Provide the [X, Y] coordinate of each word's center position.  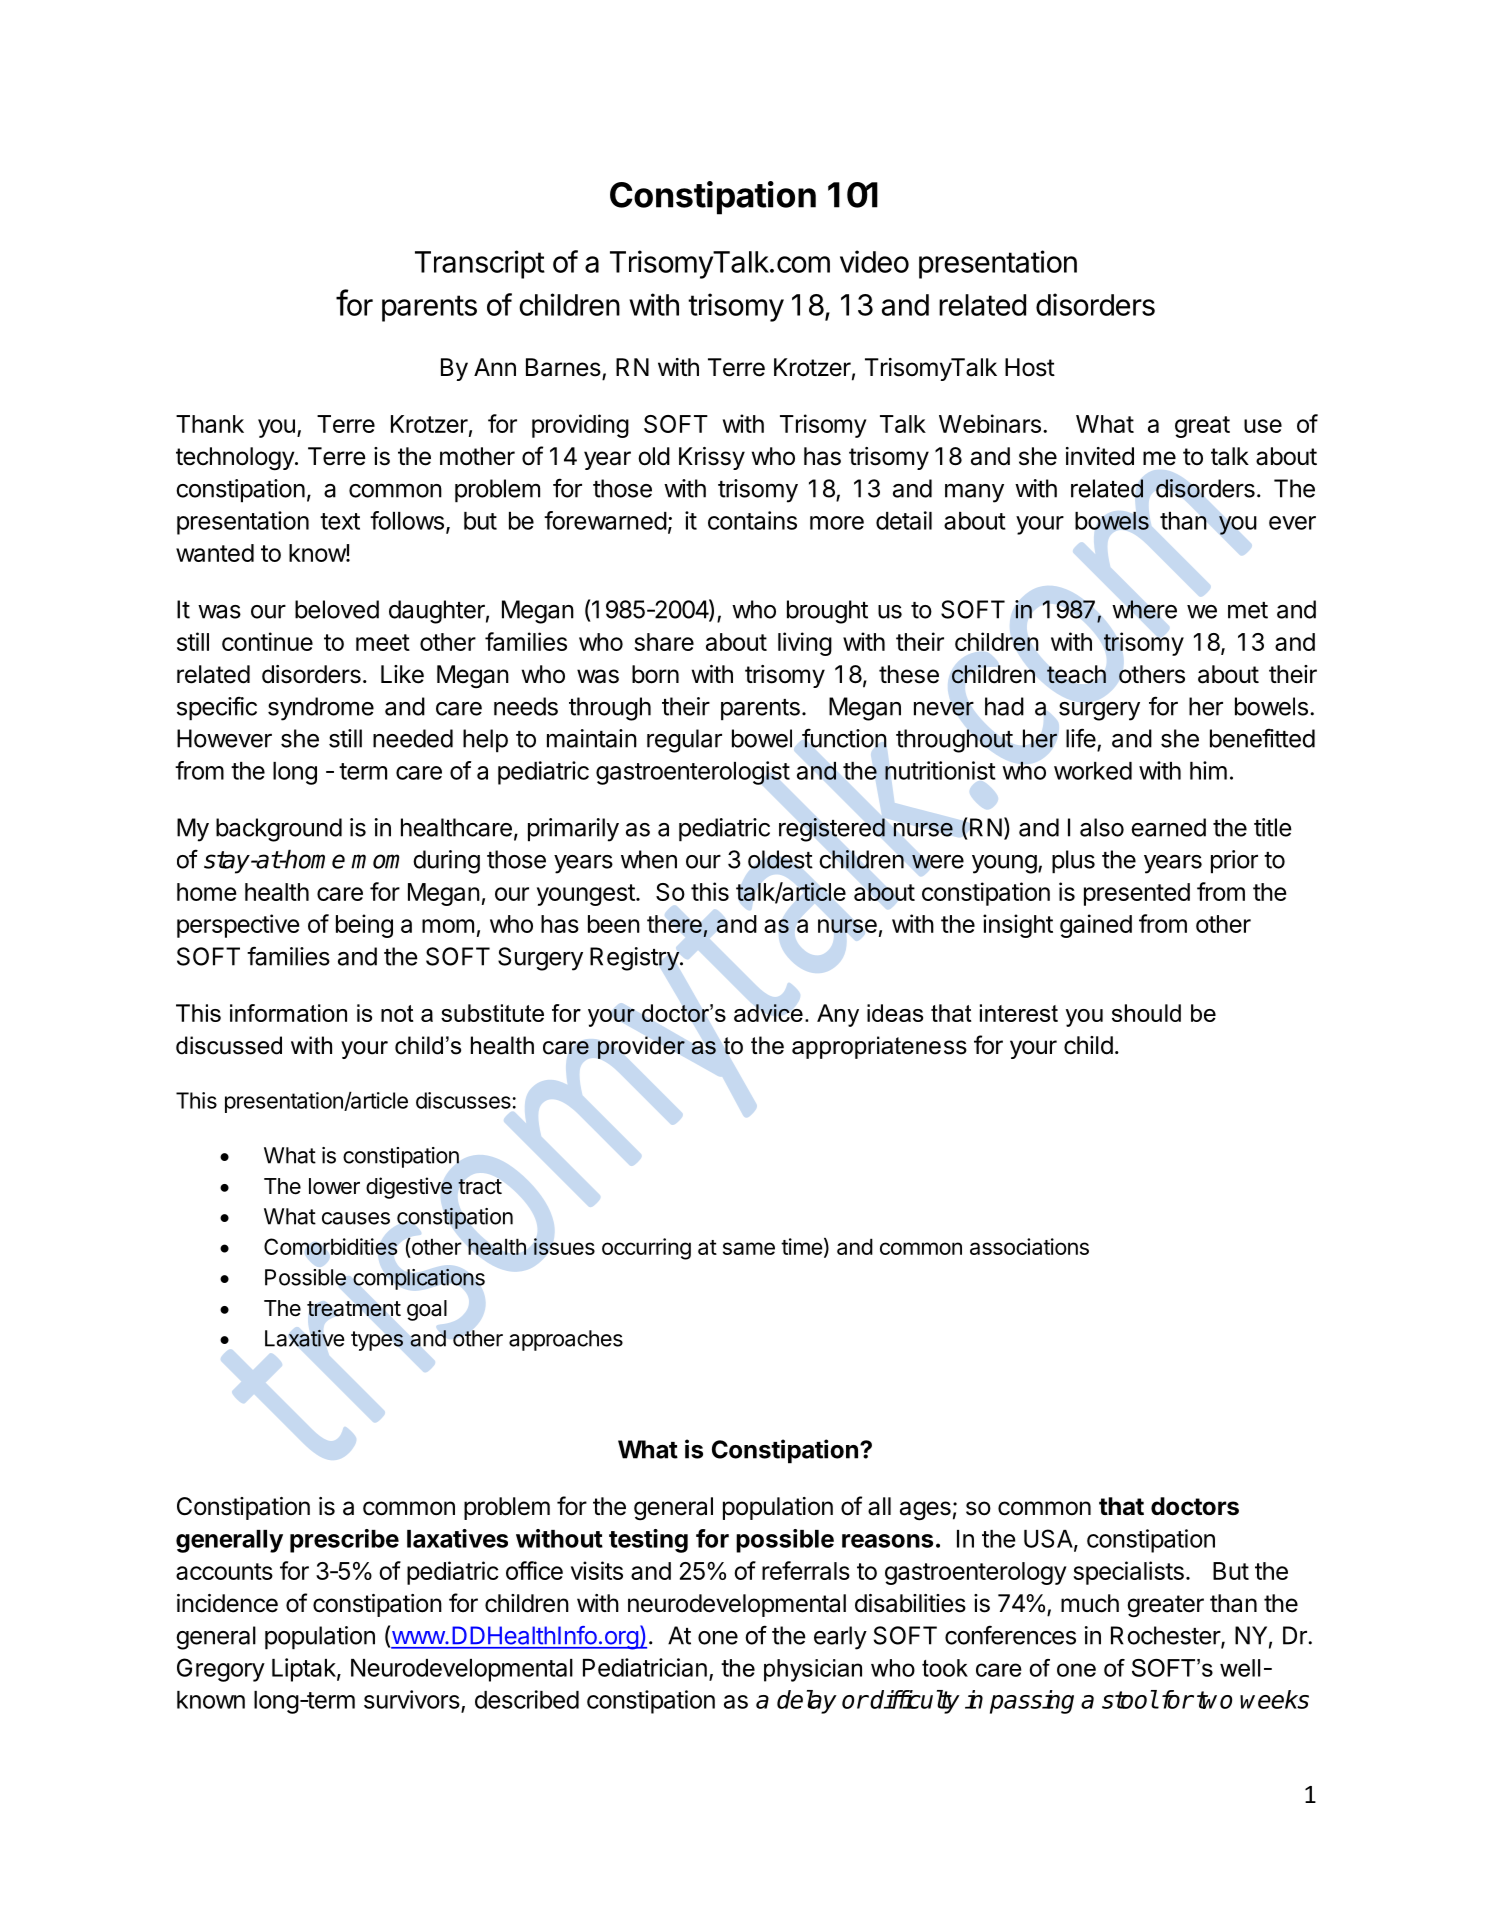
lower [334, 1186]
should [1146, 1013]
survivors [412, 1699]
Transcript [480, 264]
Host [1030, 367]
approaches [566, 1340]
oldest [780, 859]
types [377, 1341]
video [874, 261]
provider [641, 1047]
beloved [337, 609]
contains [752, 520]
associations [1029, 1246]
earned [1168, 827]
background [279, 830]
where [1144, 609]
